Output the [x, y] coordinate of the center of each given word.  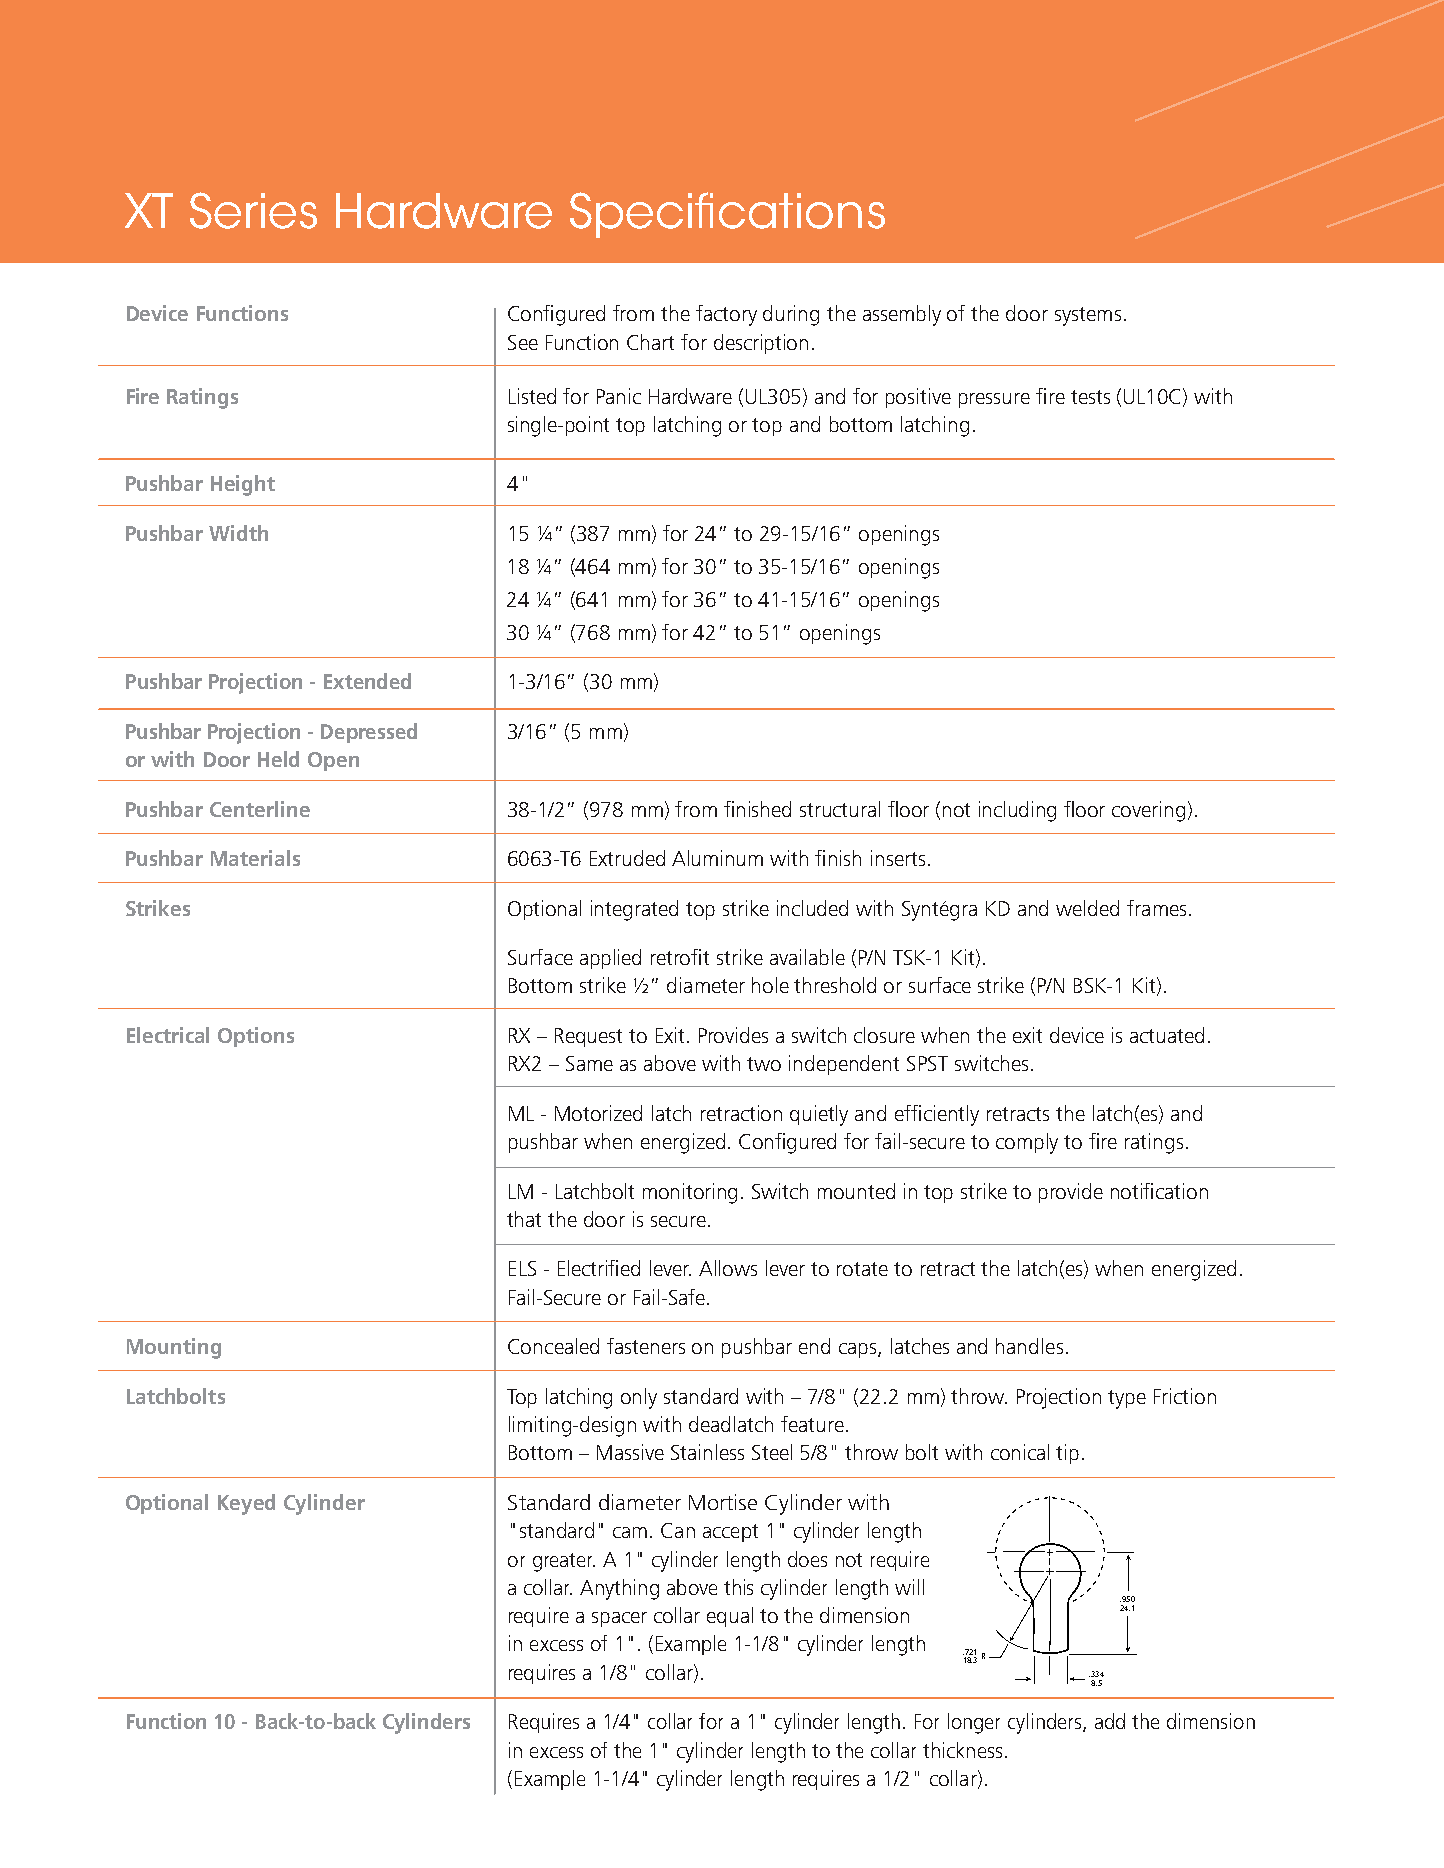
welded [1087, 908]
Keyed [246, 1504]
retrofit [680, 957]
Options [256, 1037]
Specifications [727, 215]
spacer [619, 1619]
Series [253, 210]
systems [1088, 316]
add [1110, 1721]
